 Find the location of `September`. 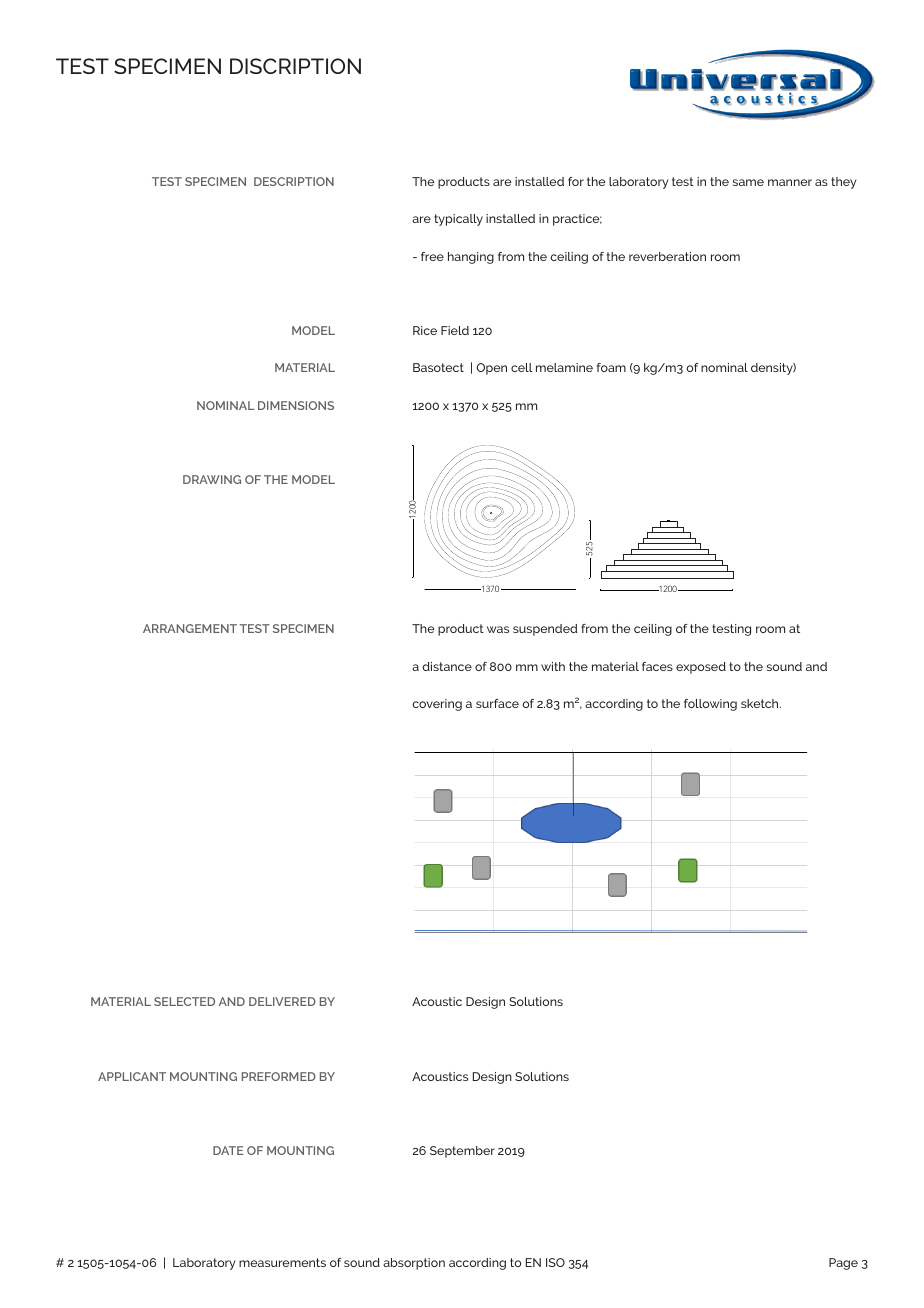

September is located at coordinates (462, 1152).
